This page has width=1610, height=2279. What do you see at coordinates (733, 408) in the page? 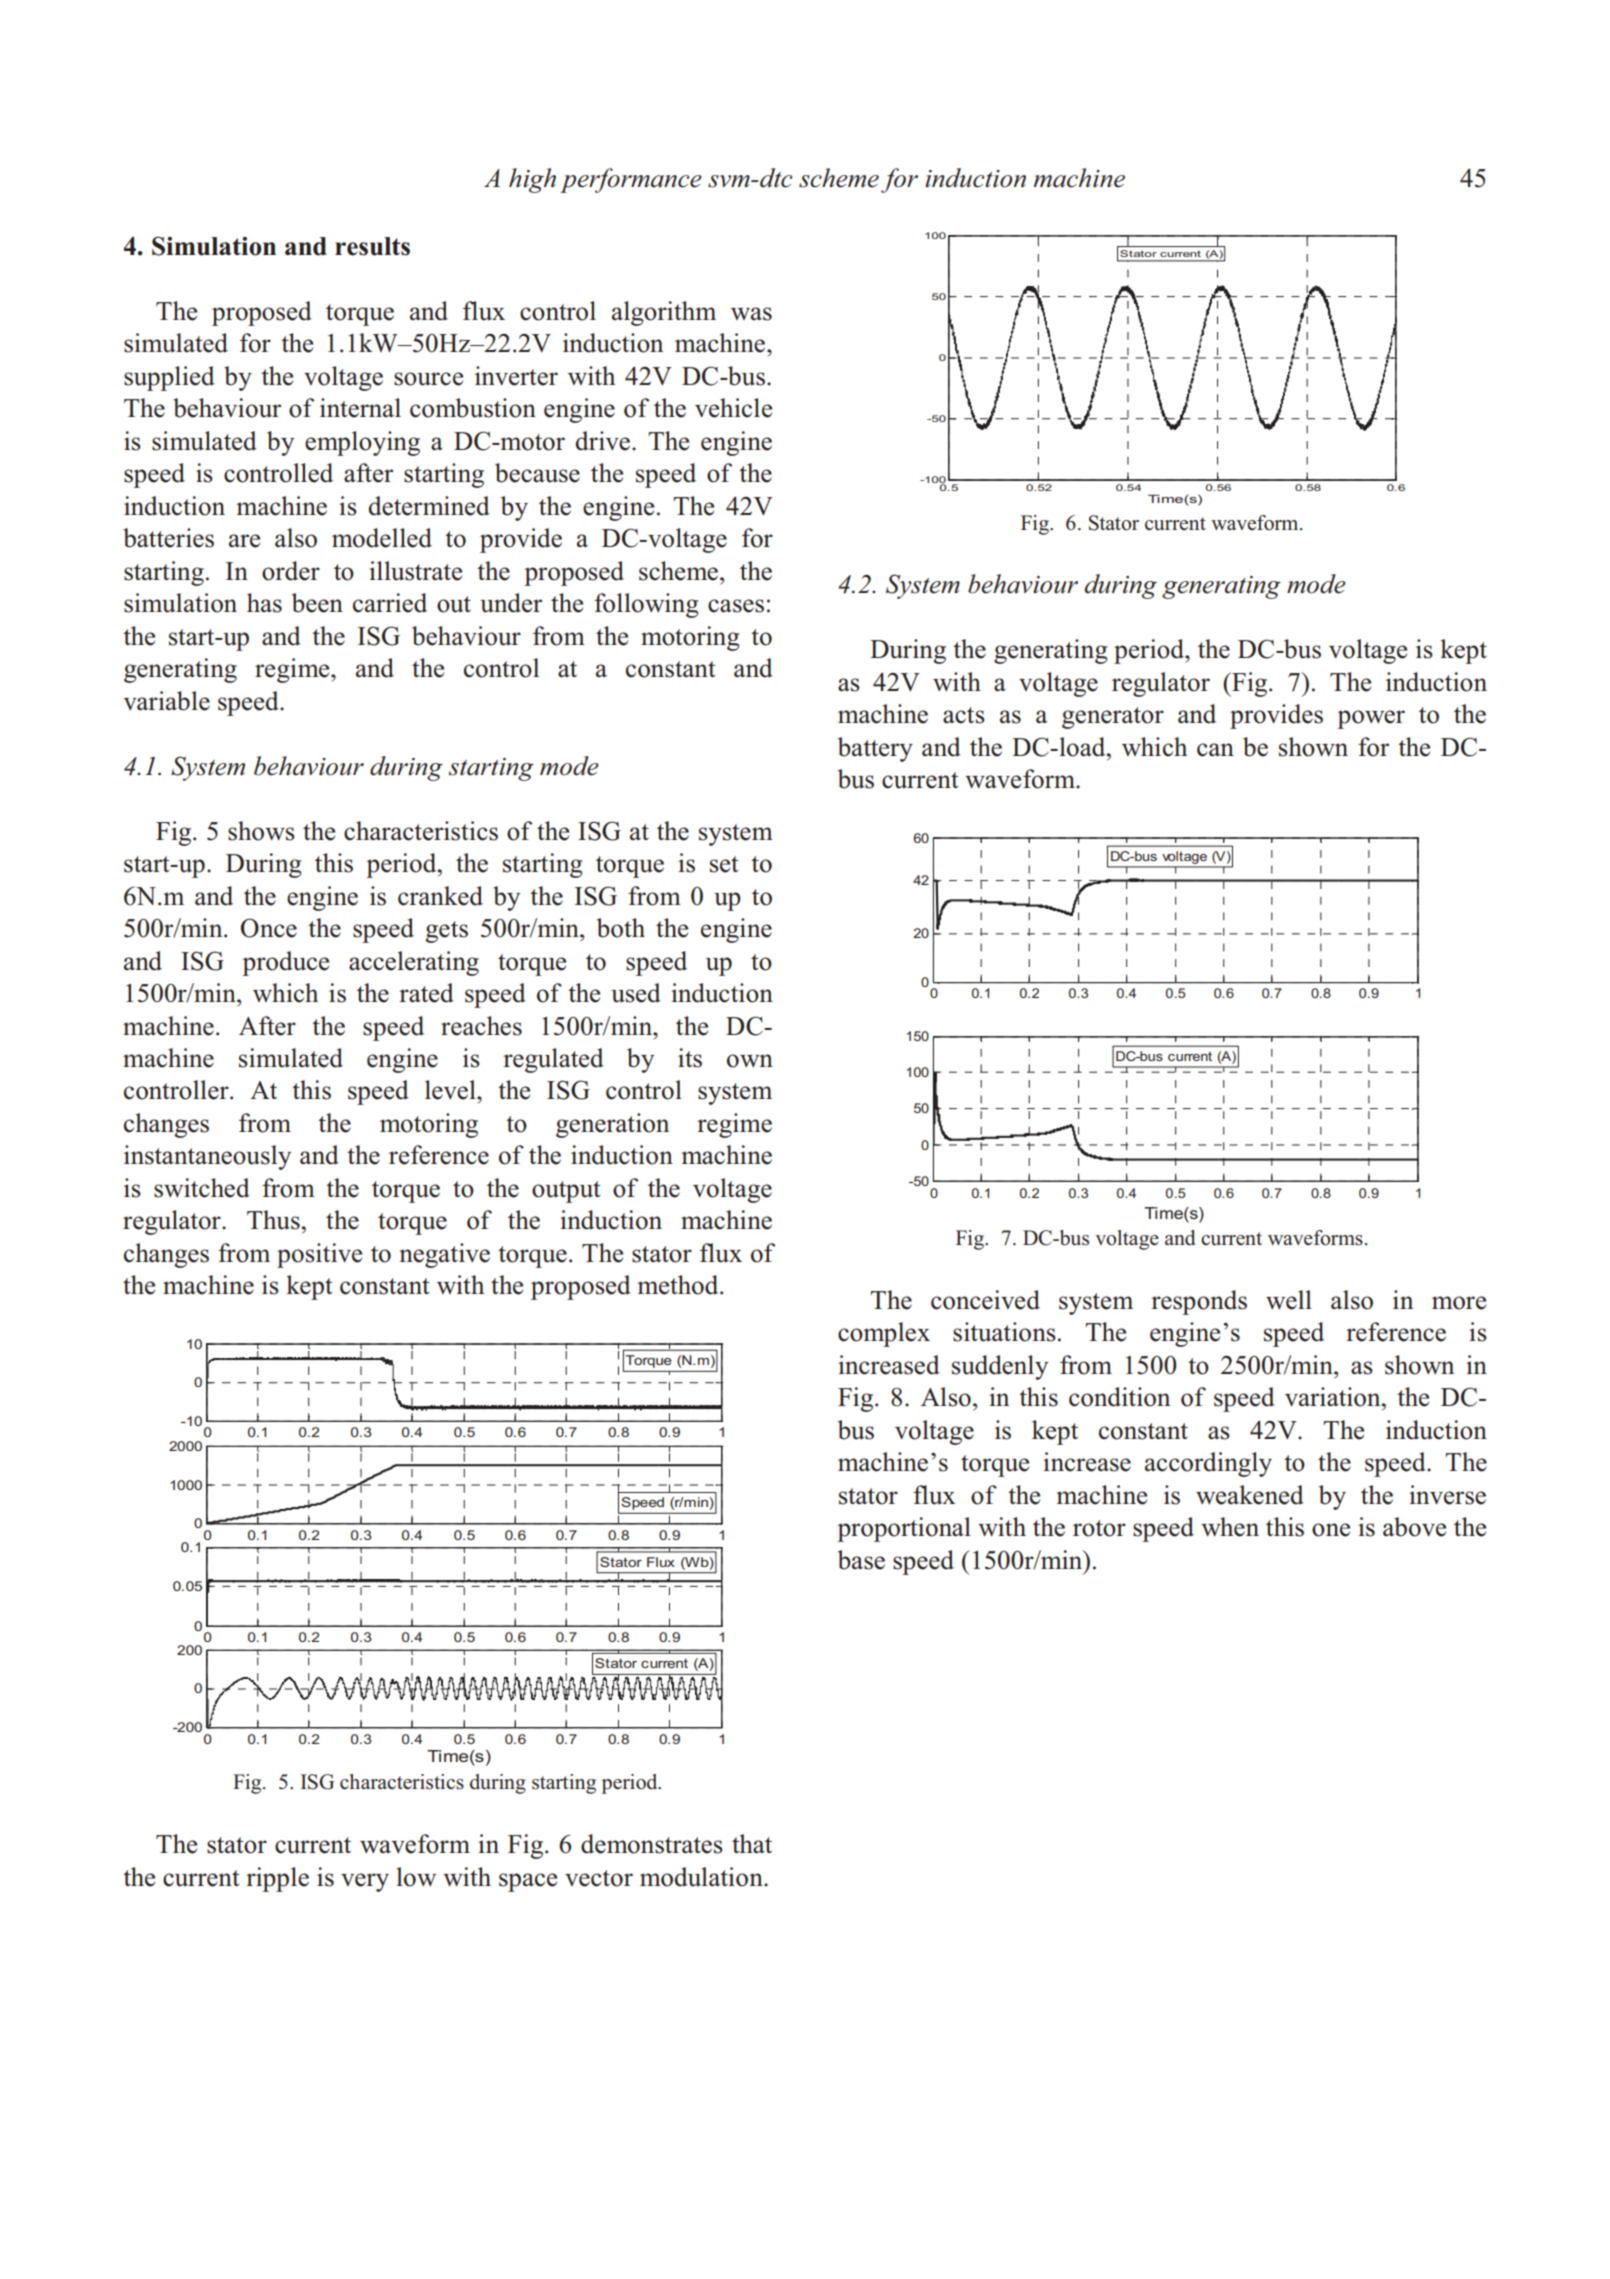
I see `vehicle` at bounding box center [733, 408].
